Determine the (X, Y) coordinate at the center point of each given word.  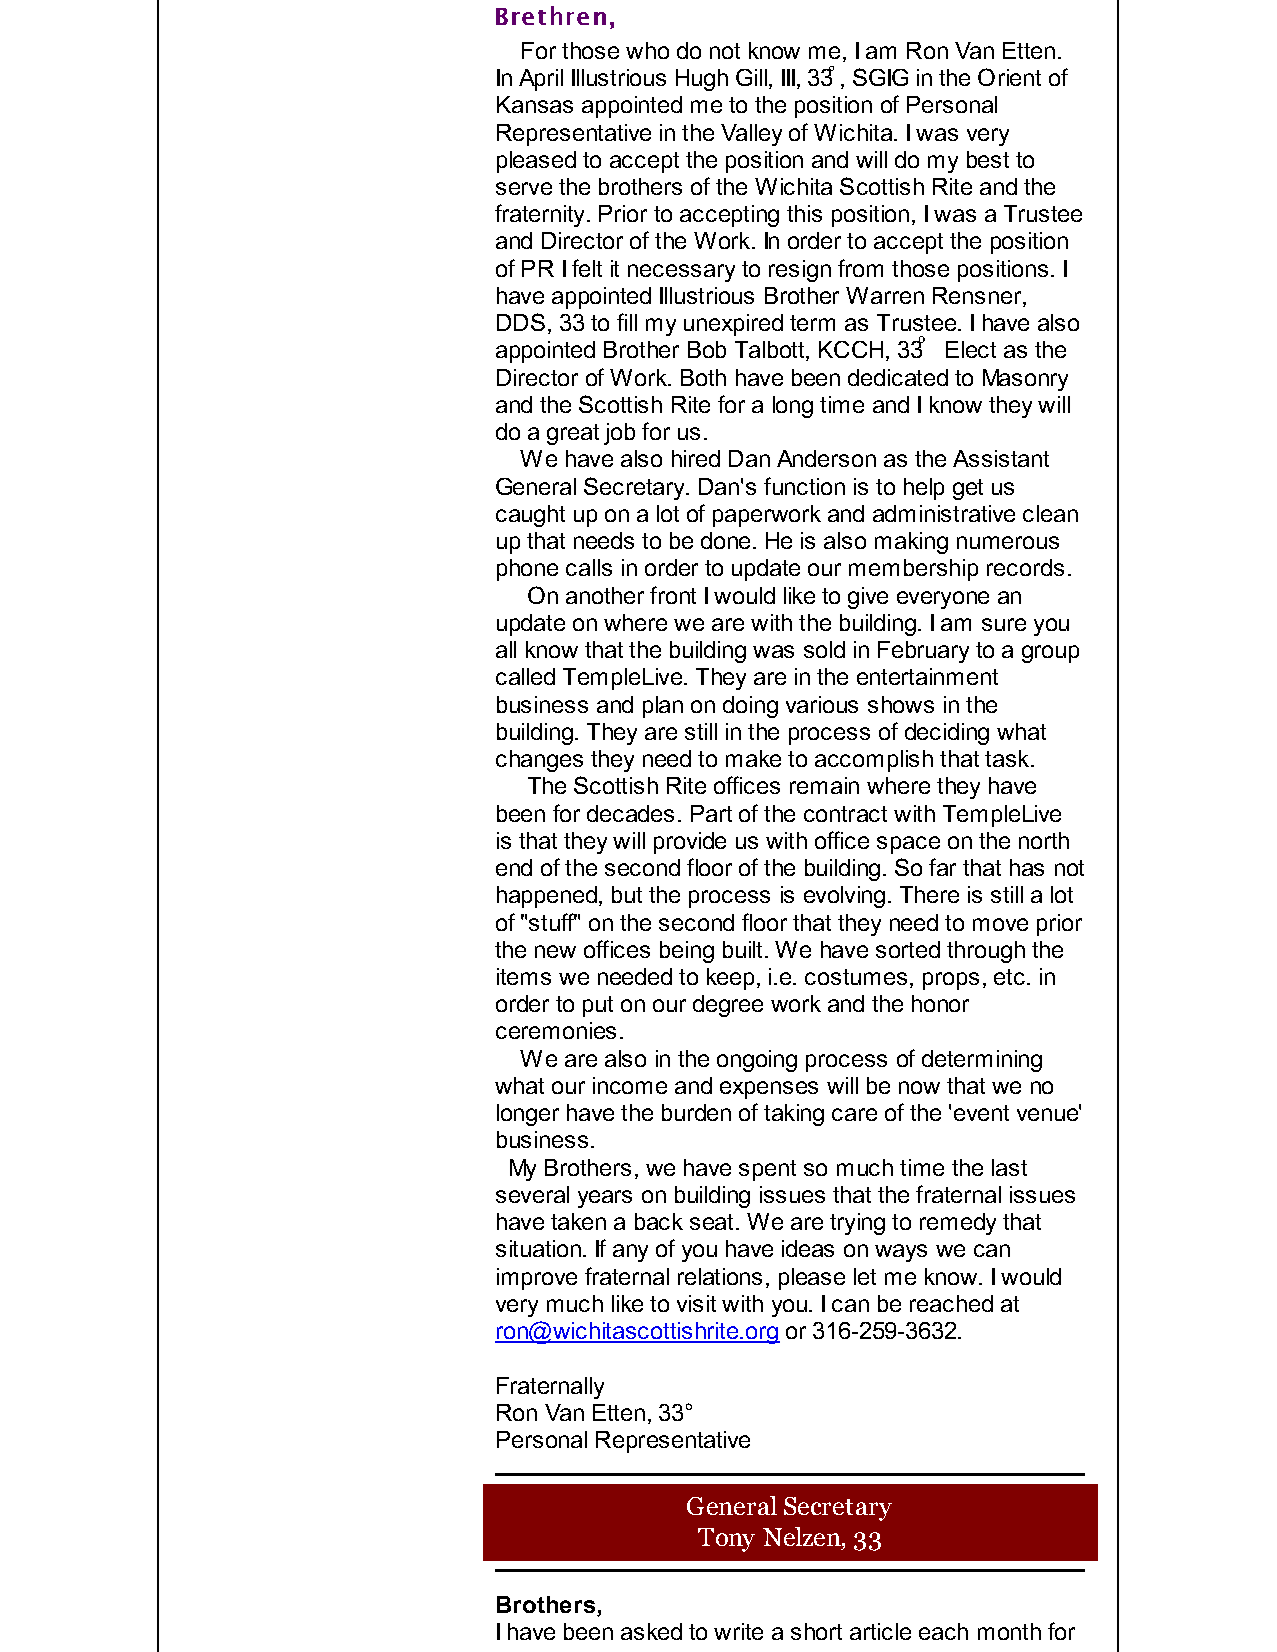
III (788, 77)
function (804, 486)
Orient (1009, 77)
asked (651, 1631)
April (541, 80)
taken (578, 1221)
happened (547, 897)
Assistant (1001, 458)
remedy (958, 1224)
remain (824, 785)
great (573, 434)
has (1027, 867)
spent (767, 1170)
